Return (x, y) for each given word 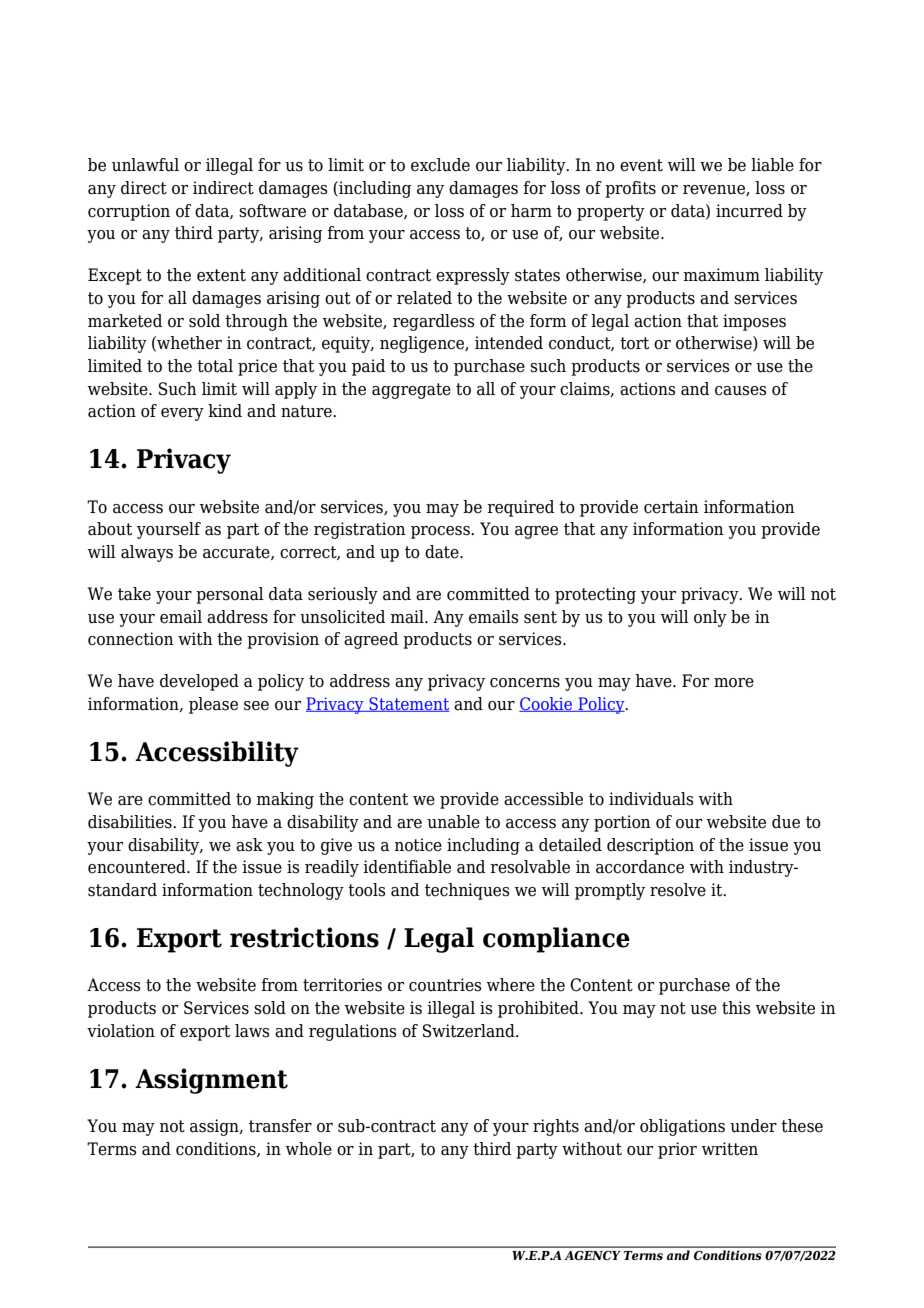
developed (199, 682)
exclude (440, 165)
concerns (525, 683)
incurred (749, 211)
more (734, 683)
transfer (280, 1126)
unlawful (145, 165)
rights (556, 1127)
